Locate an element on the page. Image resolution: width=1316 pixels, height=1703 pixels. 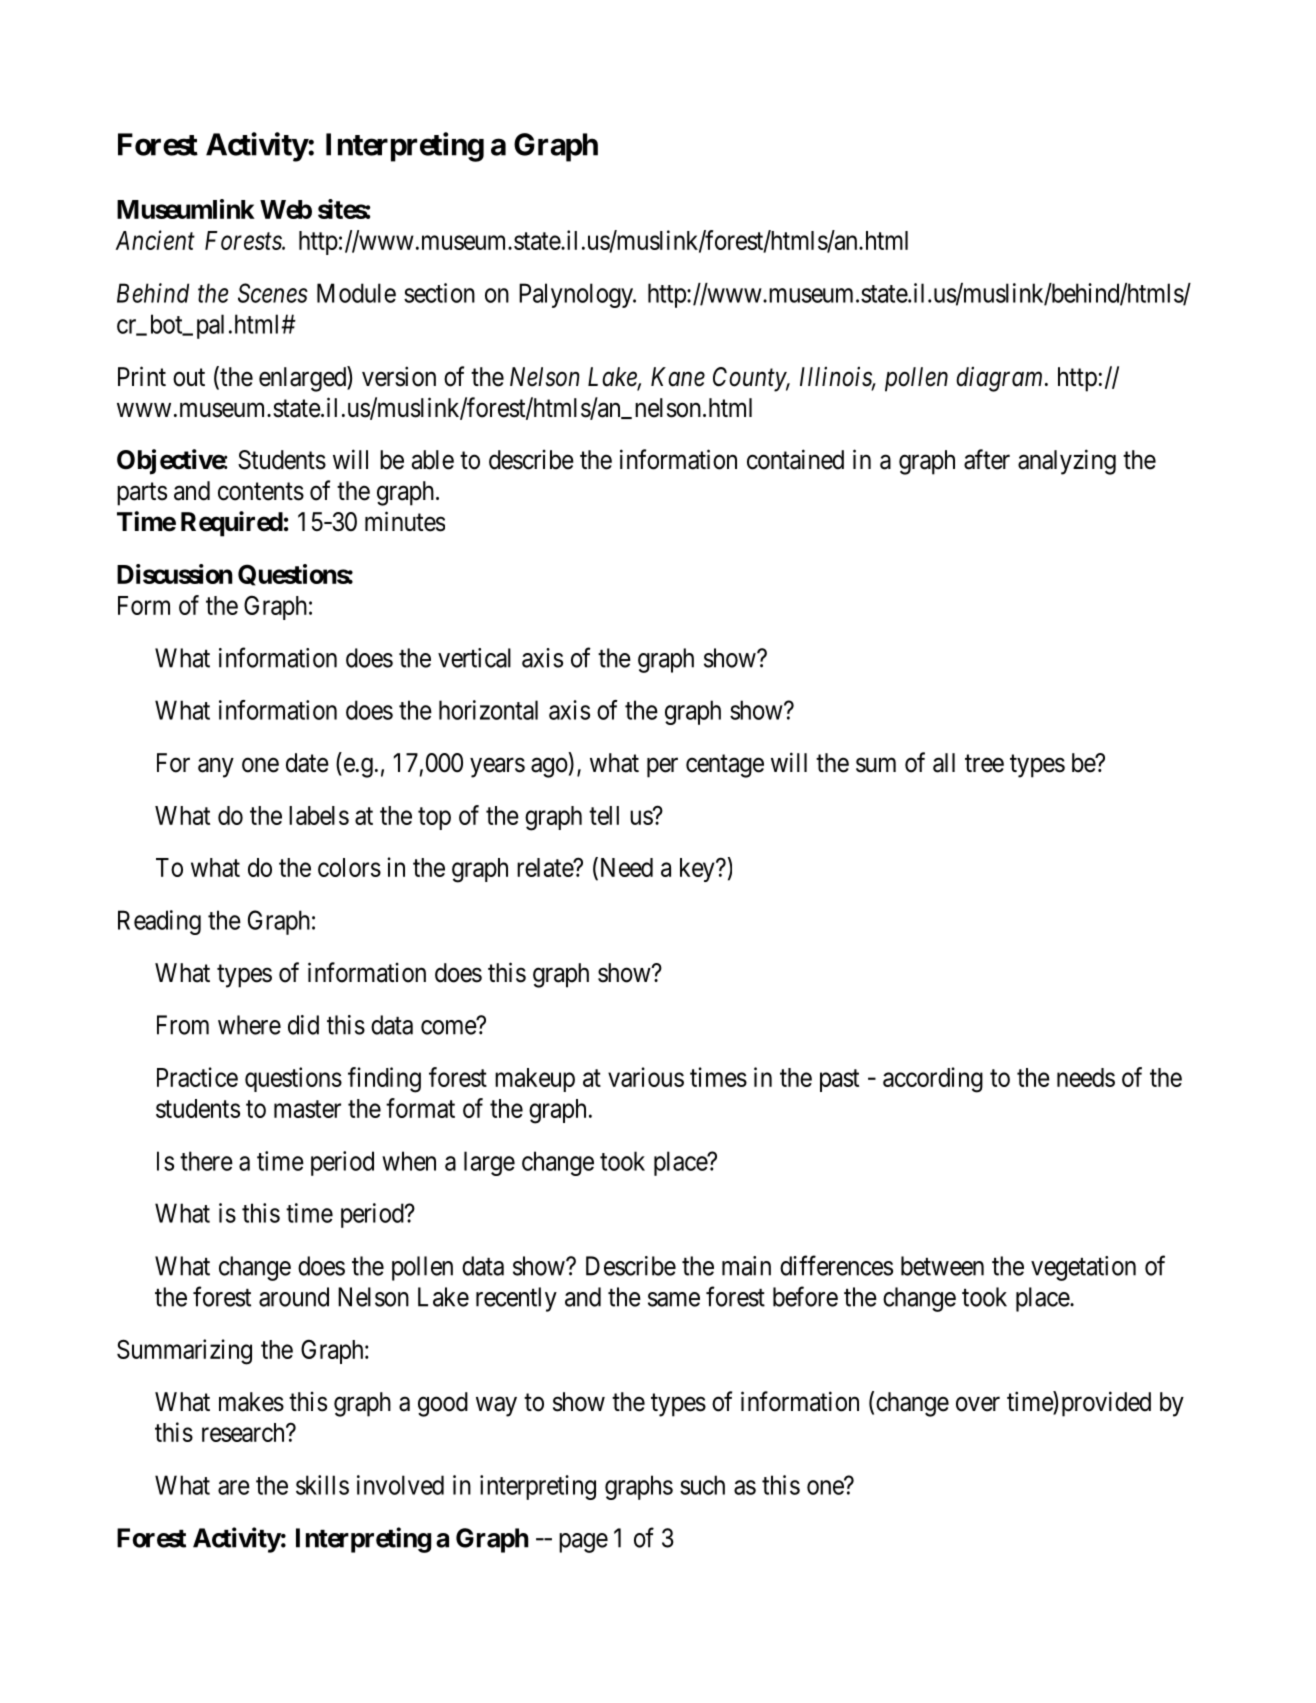
Scenes is located at coordinates (273, 293).
